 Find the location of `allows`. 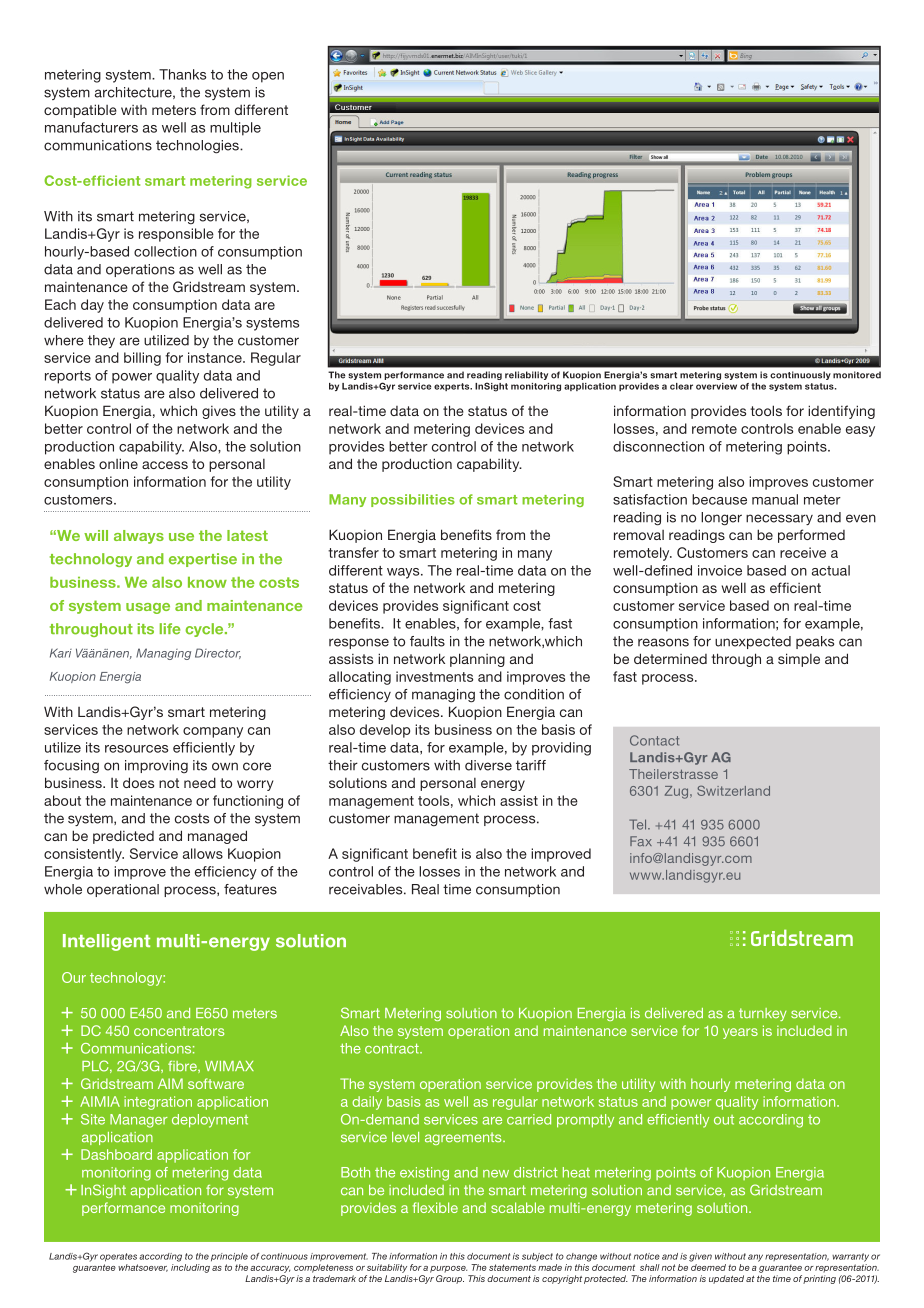

allows is located at coordinates (203, 853).
